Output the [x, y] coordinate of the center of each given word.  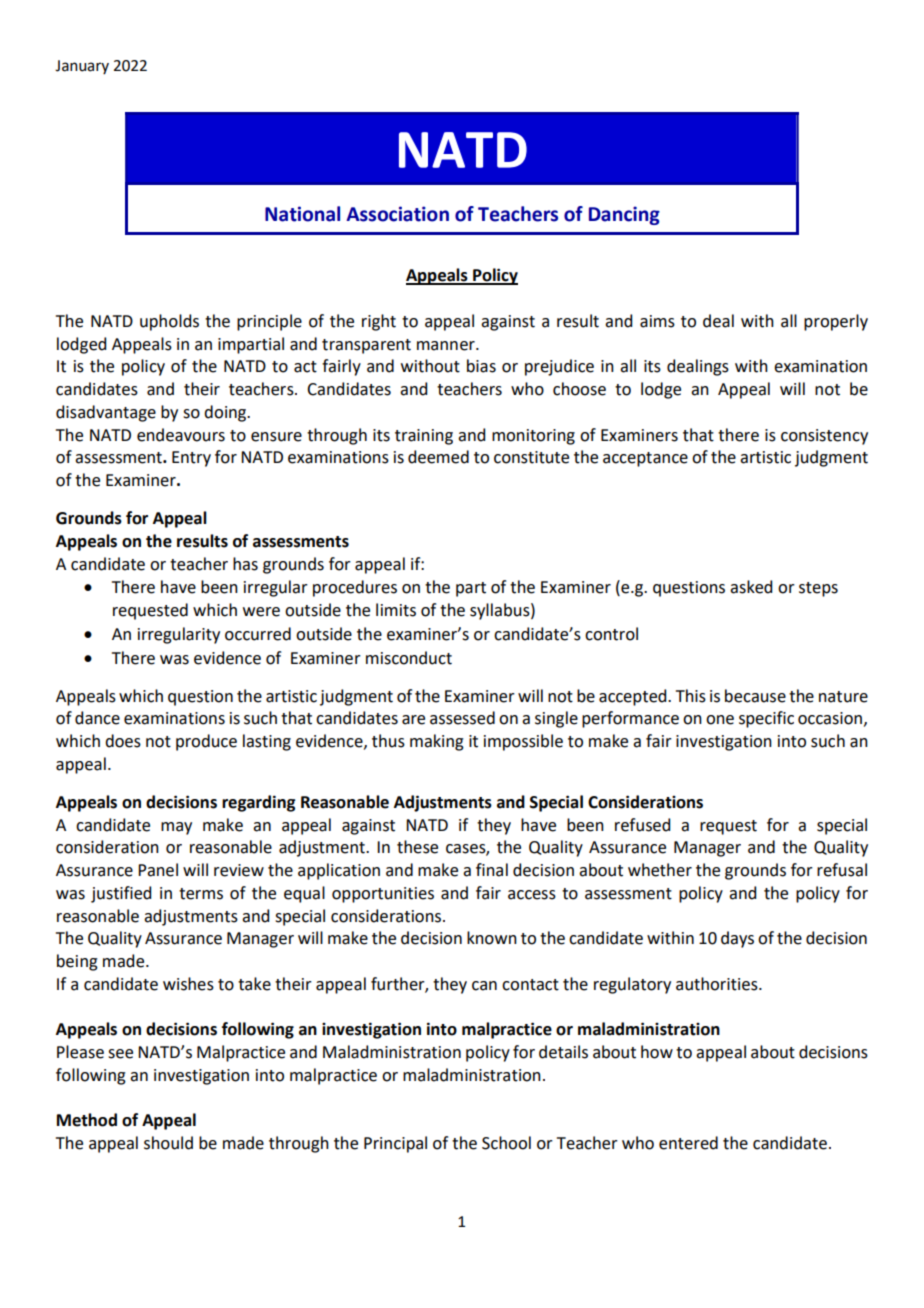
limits [396, 610]
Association [397, 214]
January [82, 67]
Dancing [624, 215]
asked [751, 587]
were [261, 612]
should [168, 1143]
